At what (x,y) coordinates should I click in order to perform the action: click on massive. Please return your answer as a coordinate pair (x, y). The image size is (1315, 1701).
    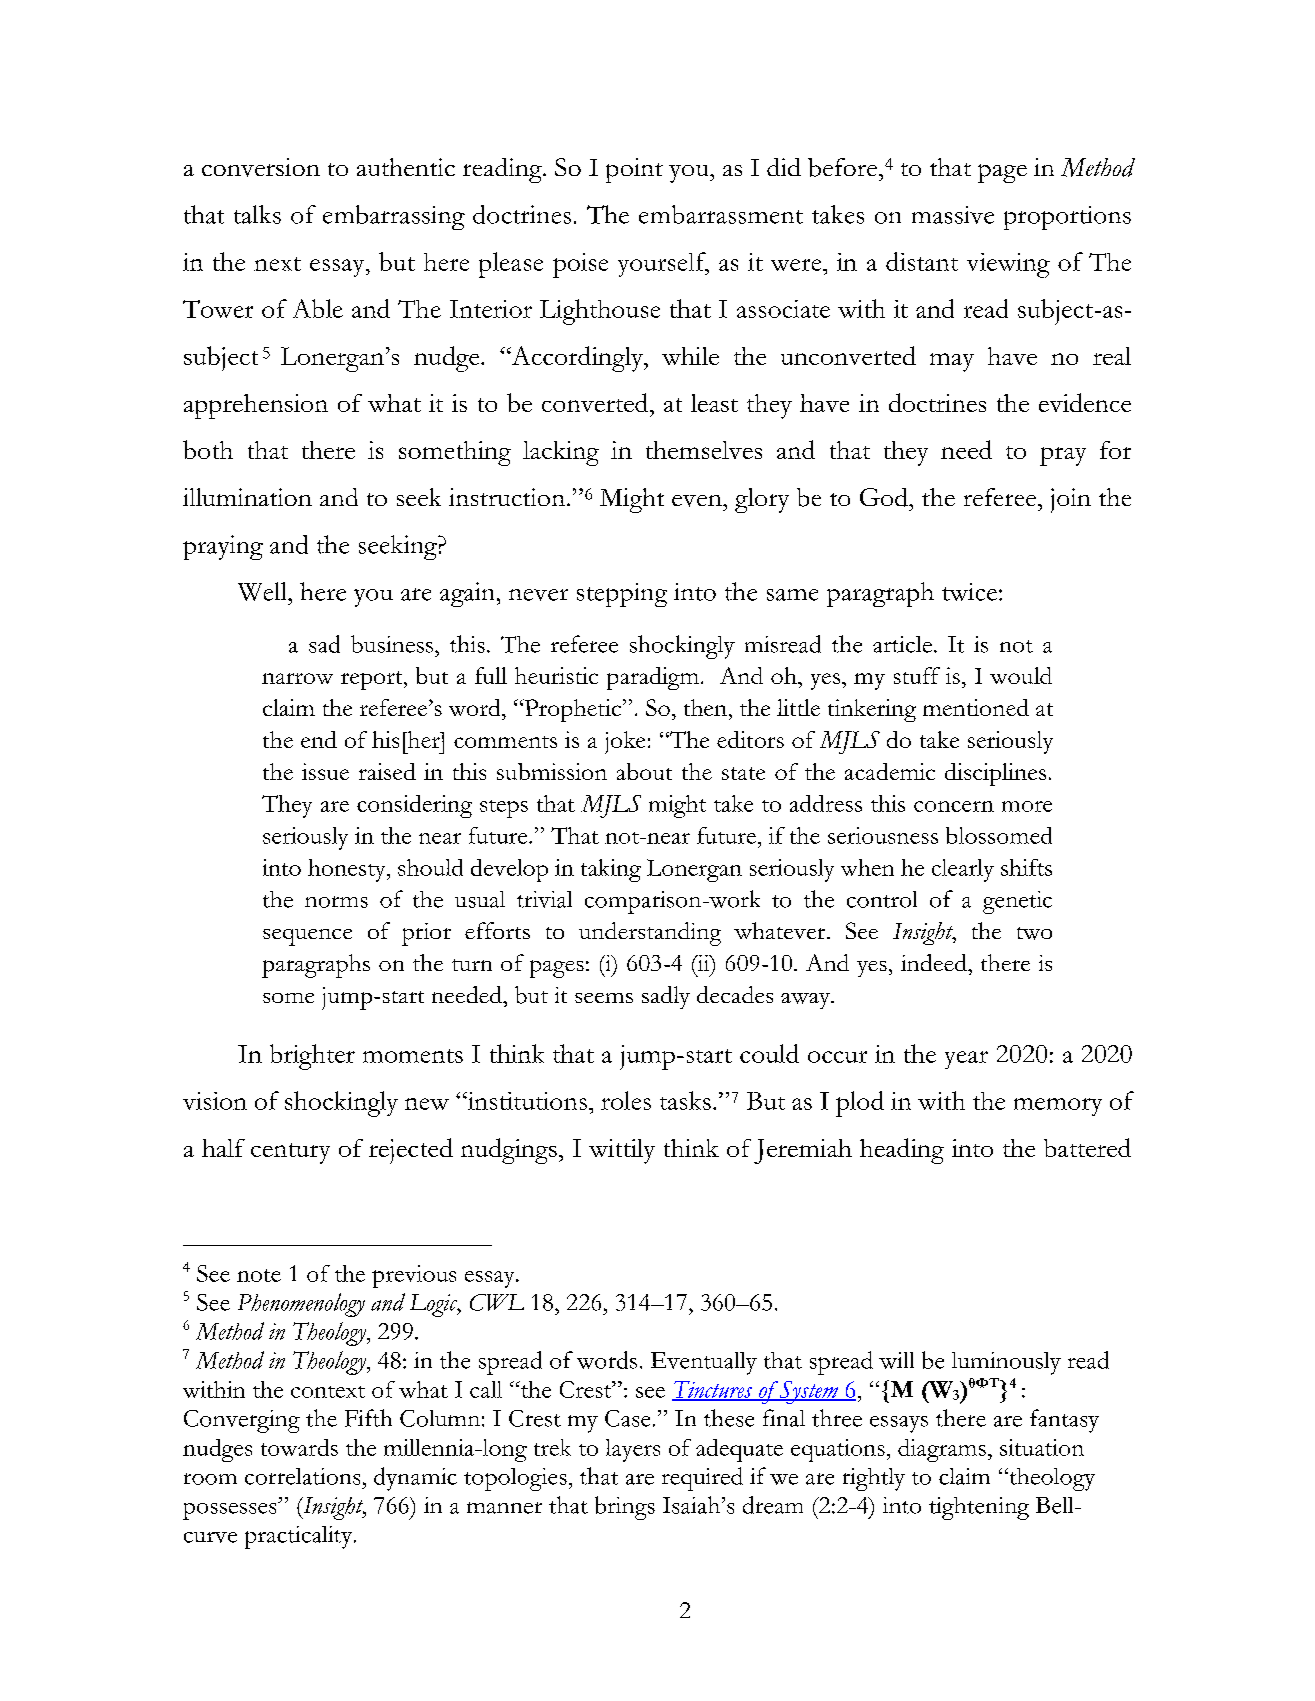
    Looking at the image, I should click on (953, 215).
